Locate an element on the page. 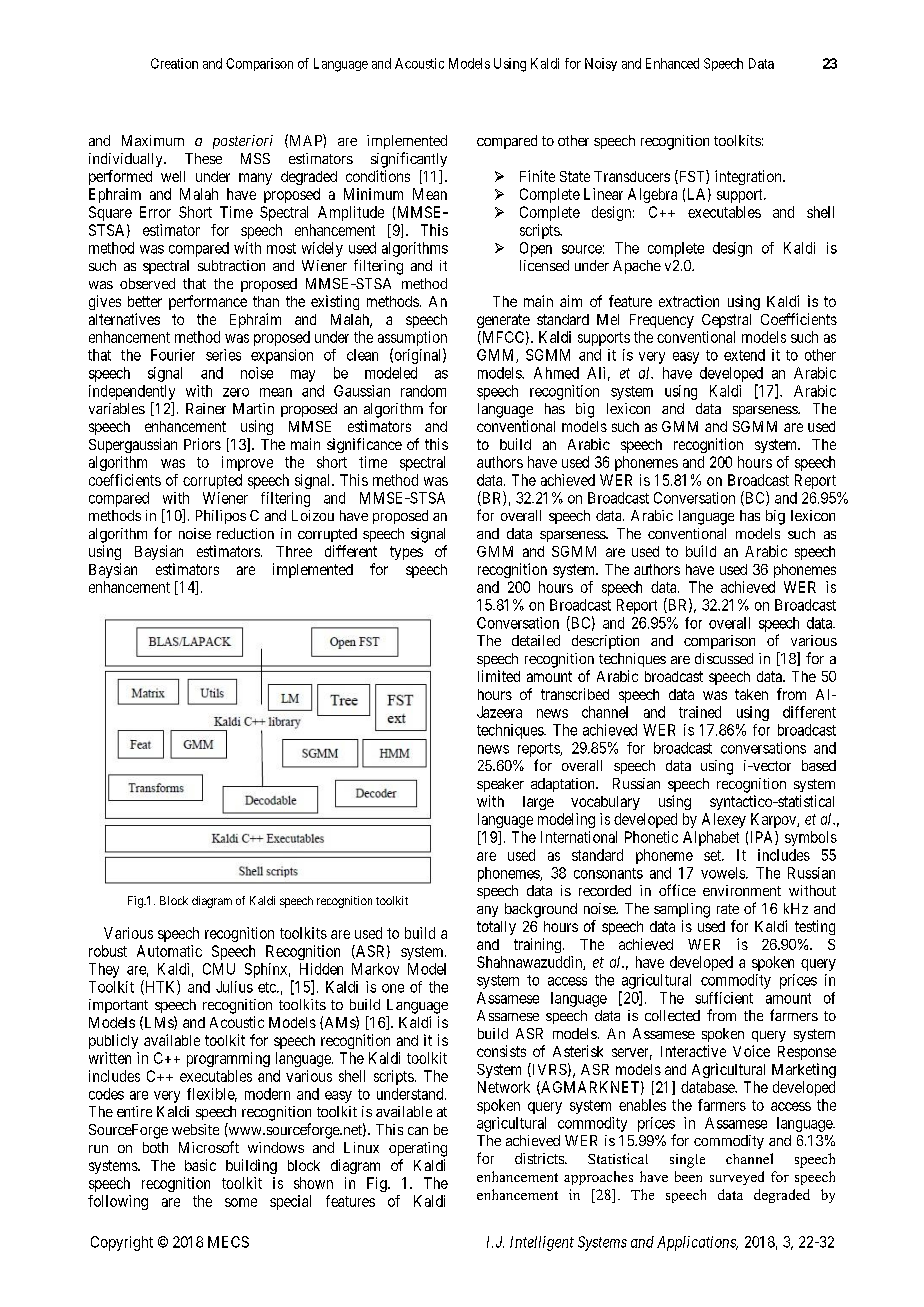  Priors is located at coordinates (202, 444).
